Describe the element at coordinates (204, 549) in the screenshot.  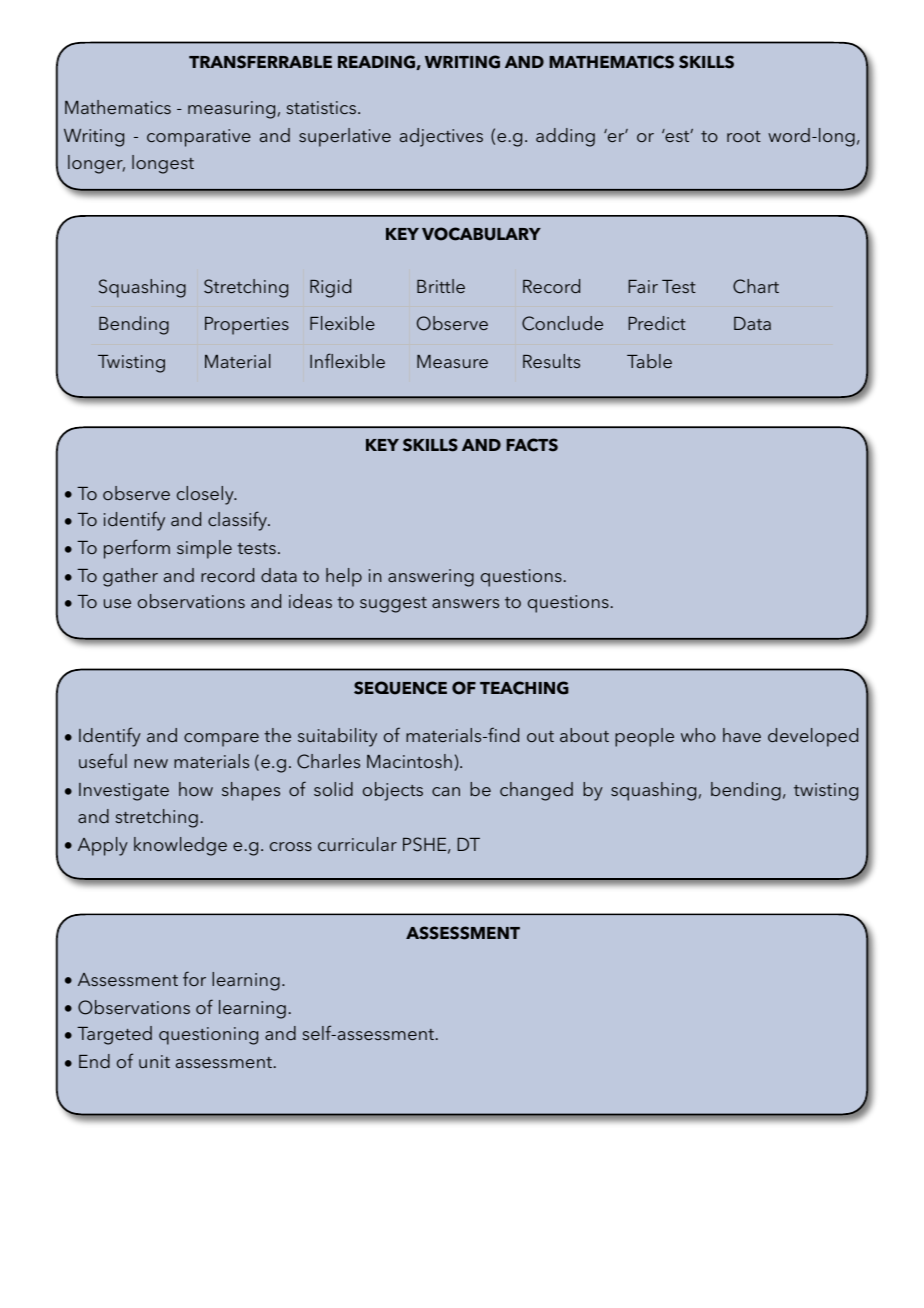
I see `simple` at that location.
